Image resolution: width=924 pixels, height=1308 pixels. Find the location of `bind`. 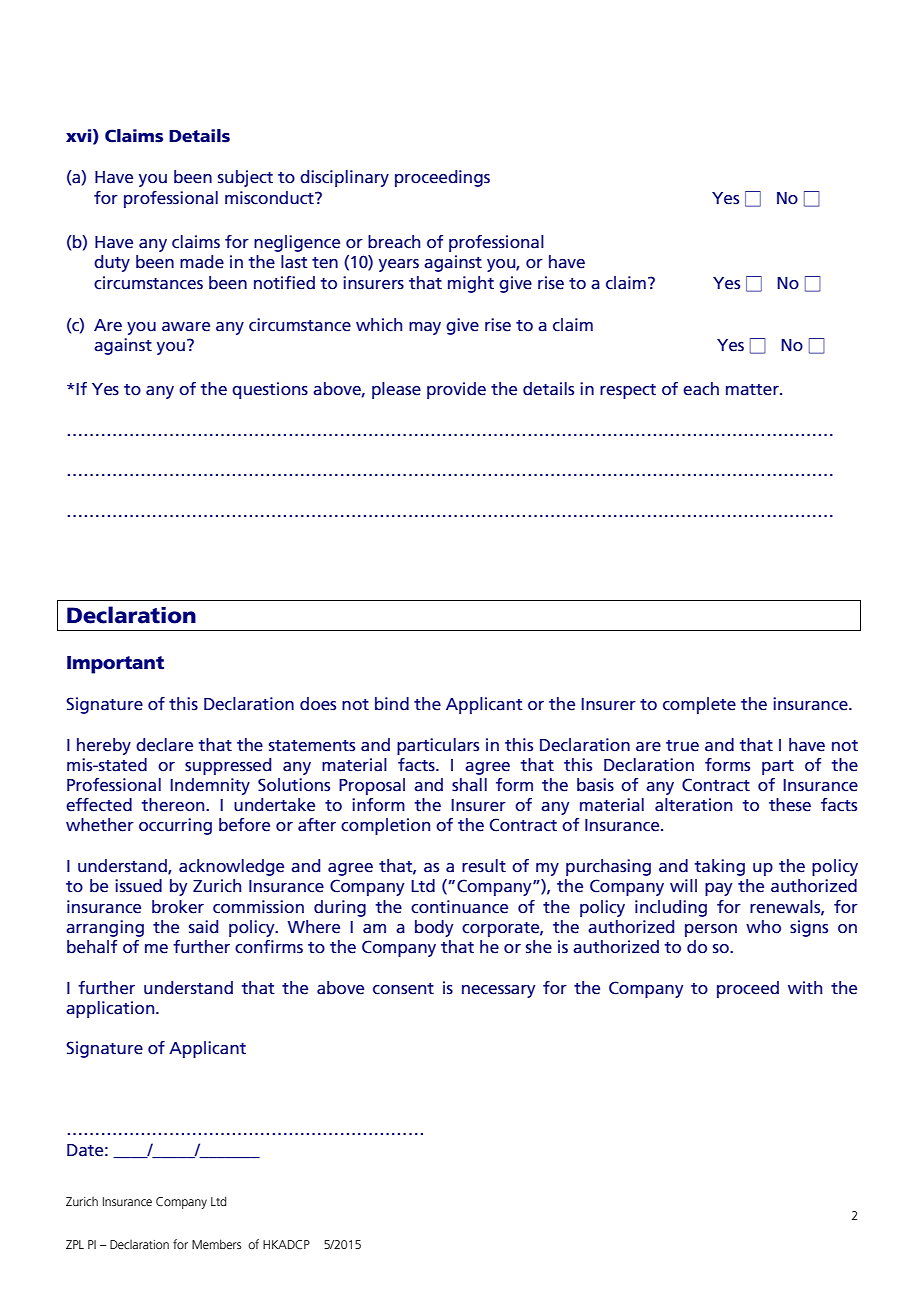

bind is located at coordinates (392, 704).
